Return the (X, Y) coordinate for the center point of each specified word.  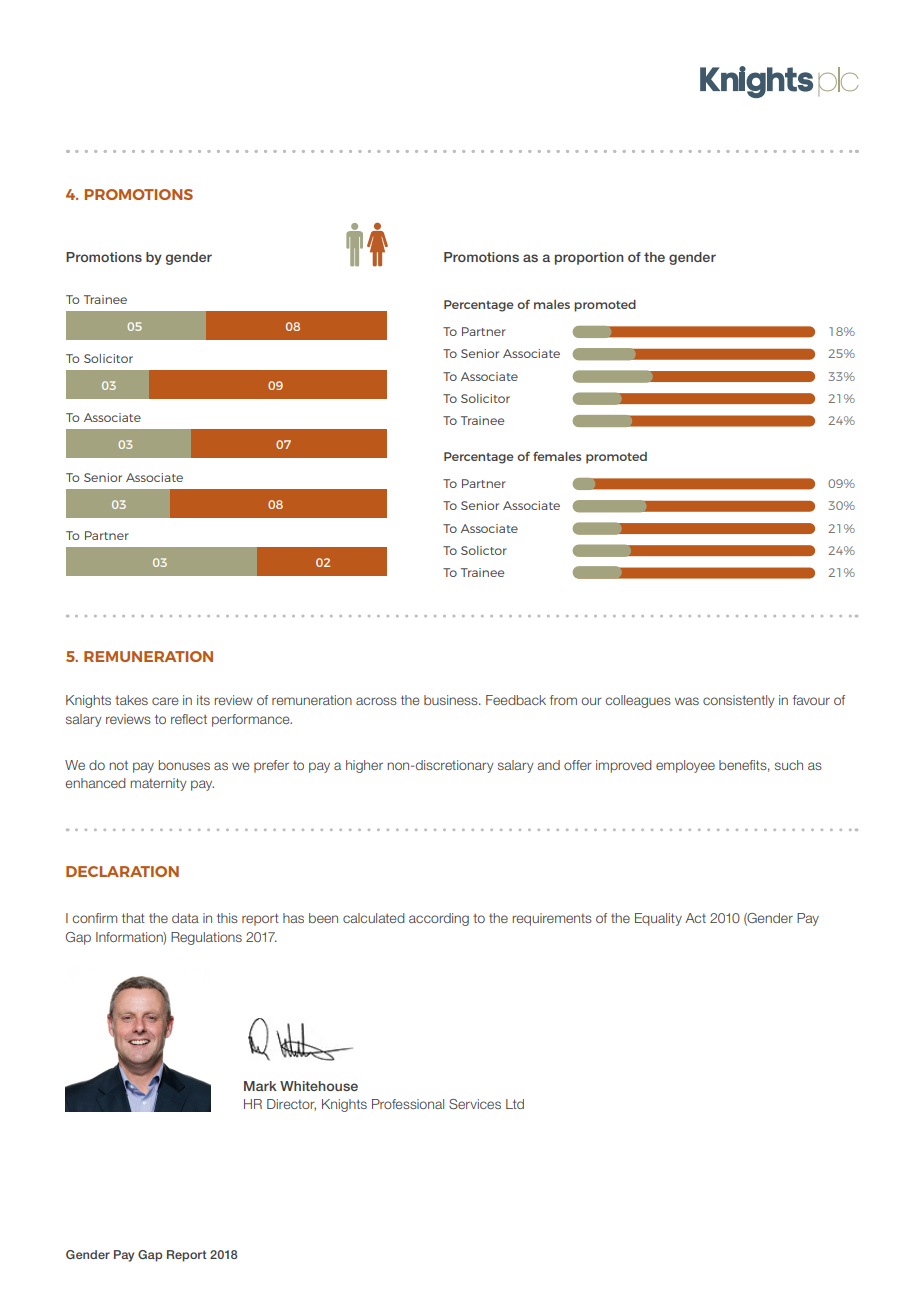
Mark (260, 1086)
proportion (589, 258)
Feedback (516, 700)
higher (364, 766)
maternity (159, 784)
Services (475, 1104)
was (687, 701)
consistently (739, 701)
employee (685, 766)
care (165, 701)
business (452, 700)
